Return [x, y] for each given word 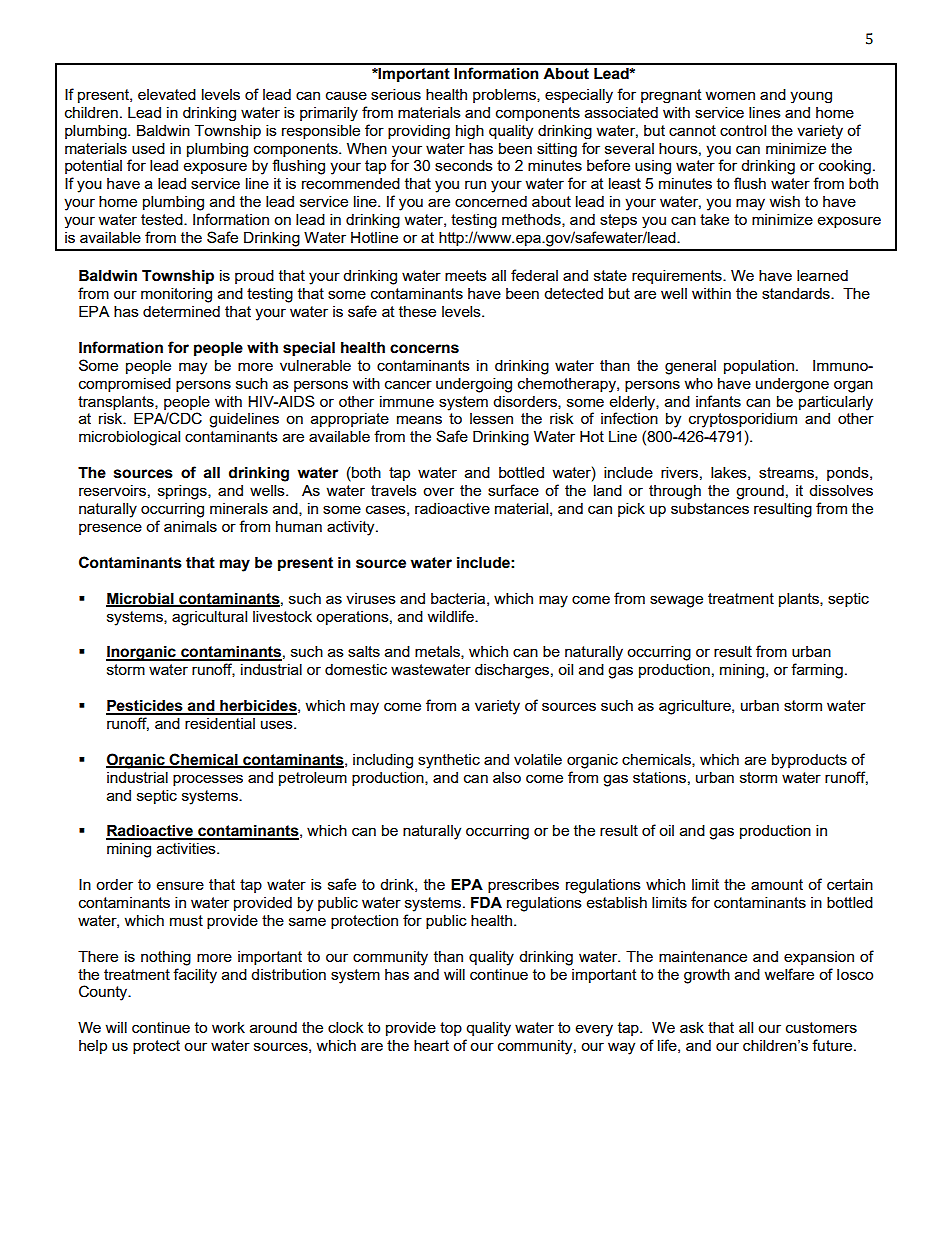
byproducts [809, 761]
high [470, 132]
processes [208, 780]
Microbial [141, 599]
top [451, 1029]
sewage [676, 601]
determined [181, 311]
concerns [424, 349]
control [743, 130]
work [228, 1027]
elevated [167, 94]
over [438, 491]
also [507, 777]
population [759, 367]
